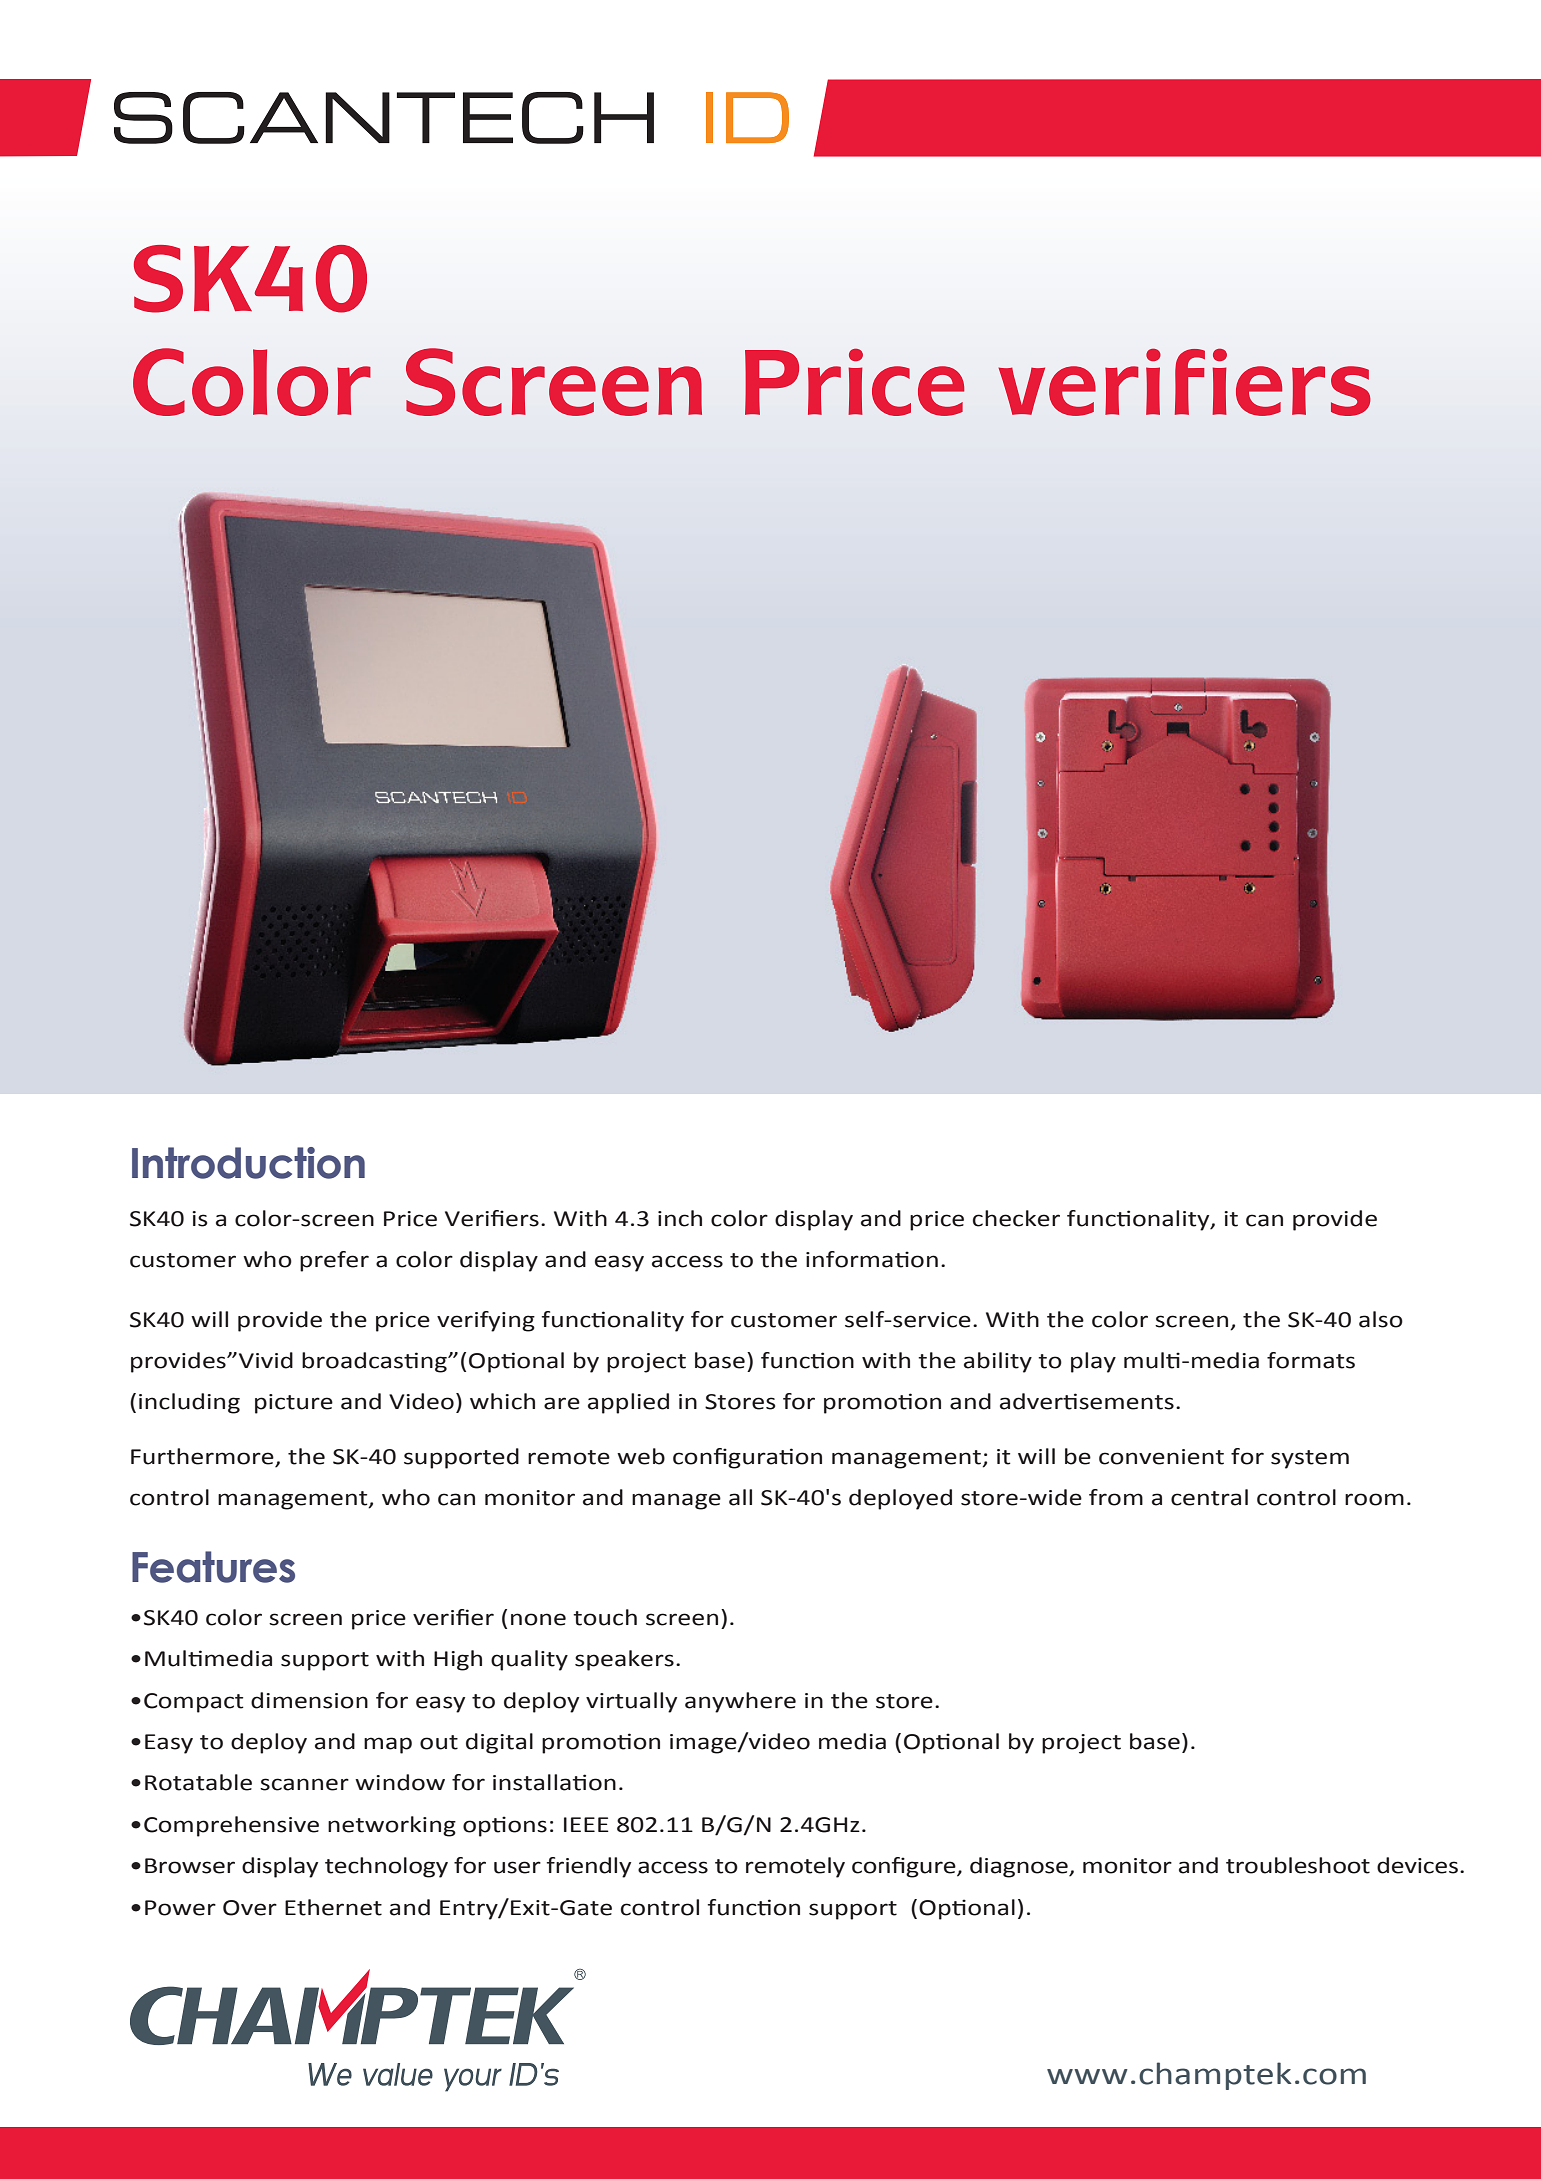  I want to click on Introduction, so click(248, 1163).
